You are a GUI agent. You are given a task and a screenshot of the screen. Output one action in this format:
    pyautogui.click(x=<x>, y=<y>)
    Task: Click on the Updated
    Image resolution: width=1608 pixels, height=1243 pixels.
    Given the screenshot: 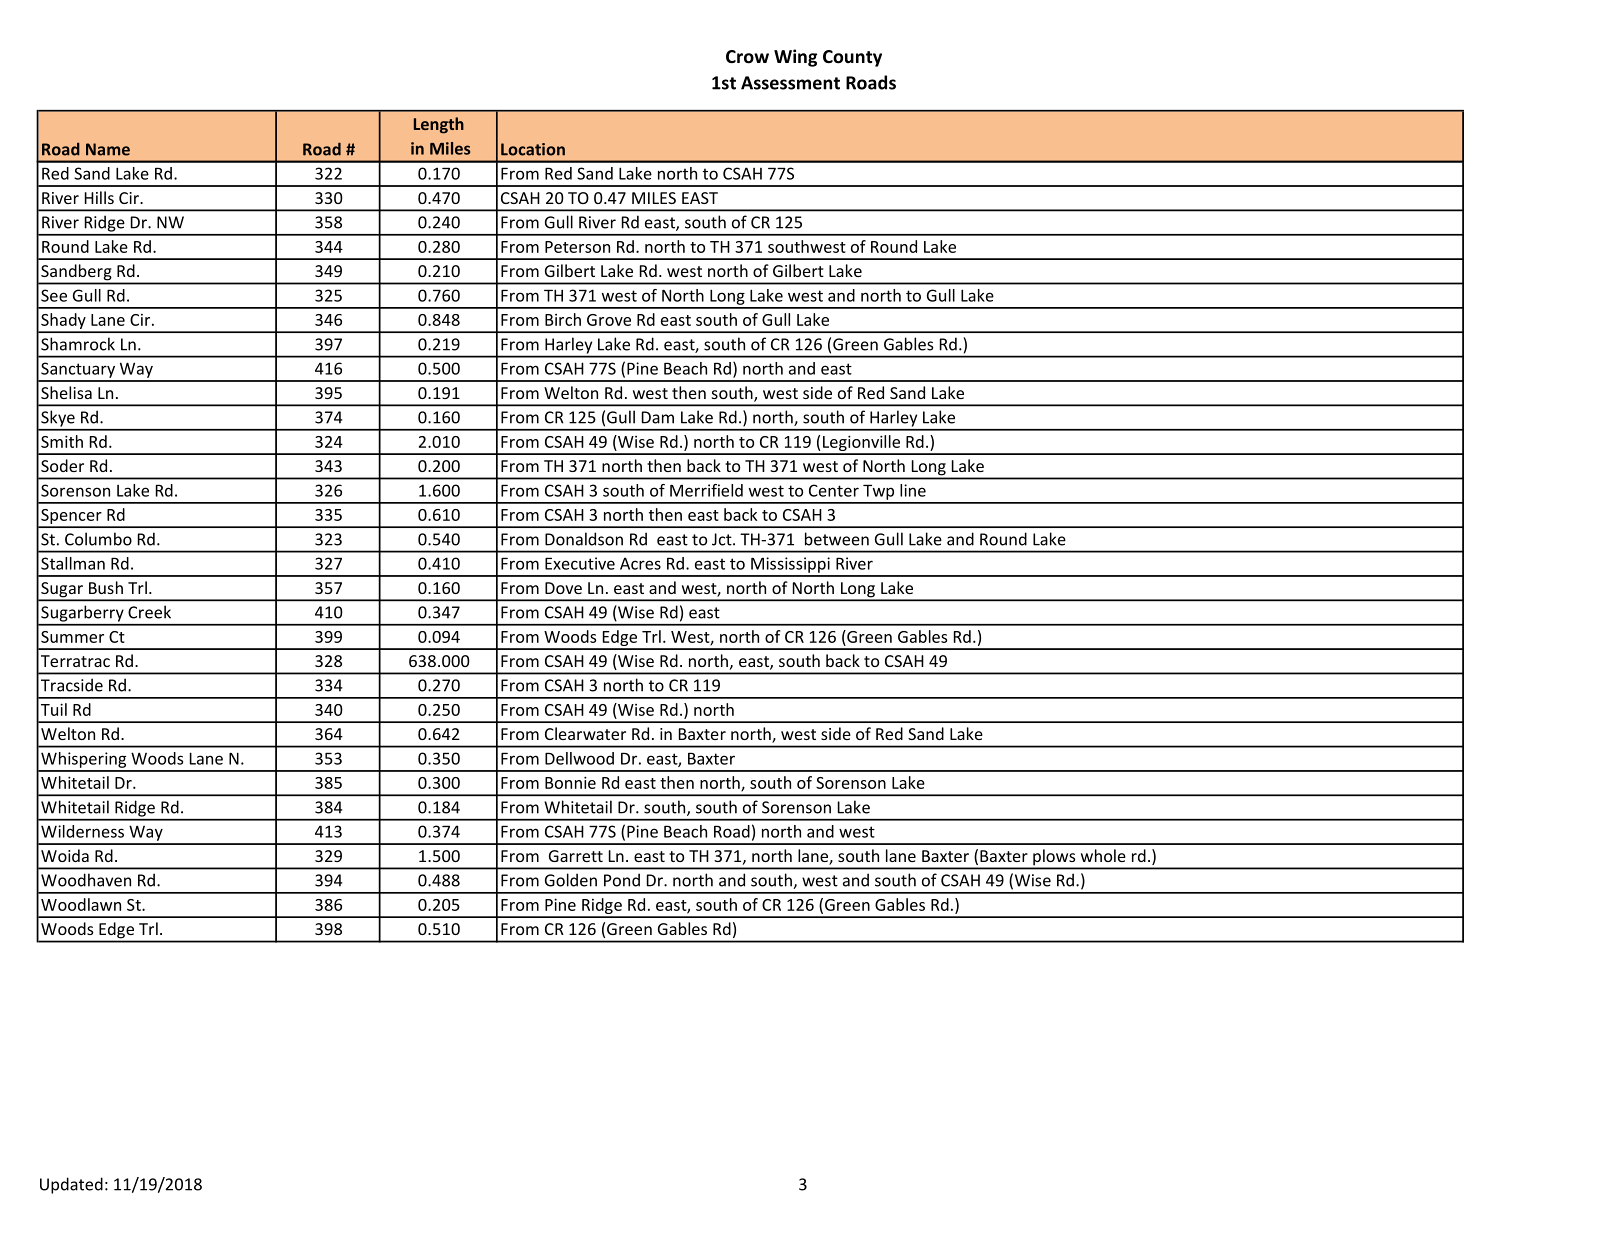 What is the action you would take?
    pyautogui.click(x=71, y=1185)
